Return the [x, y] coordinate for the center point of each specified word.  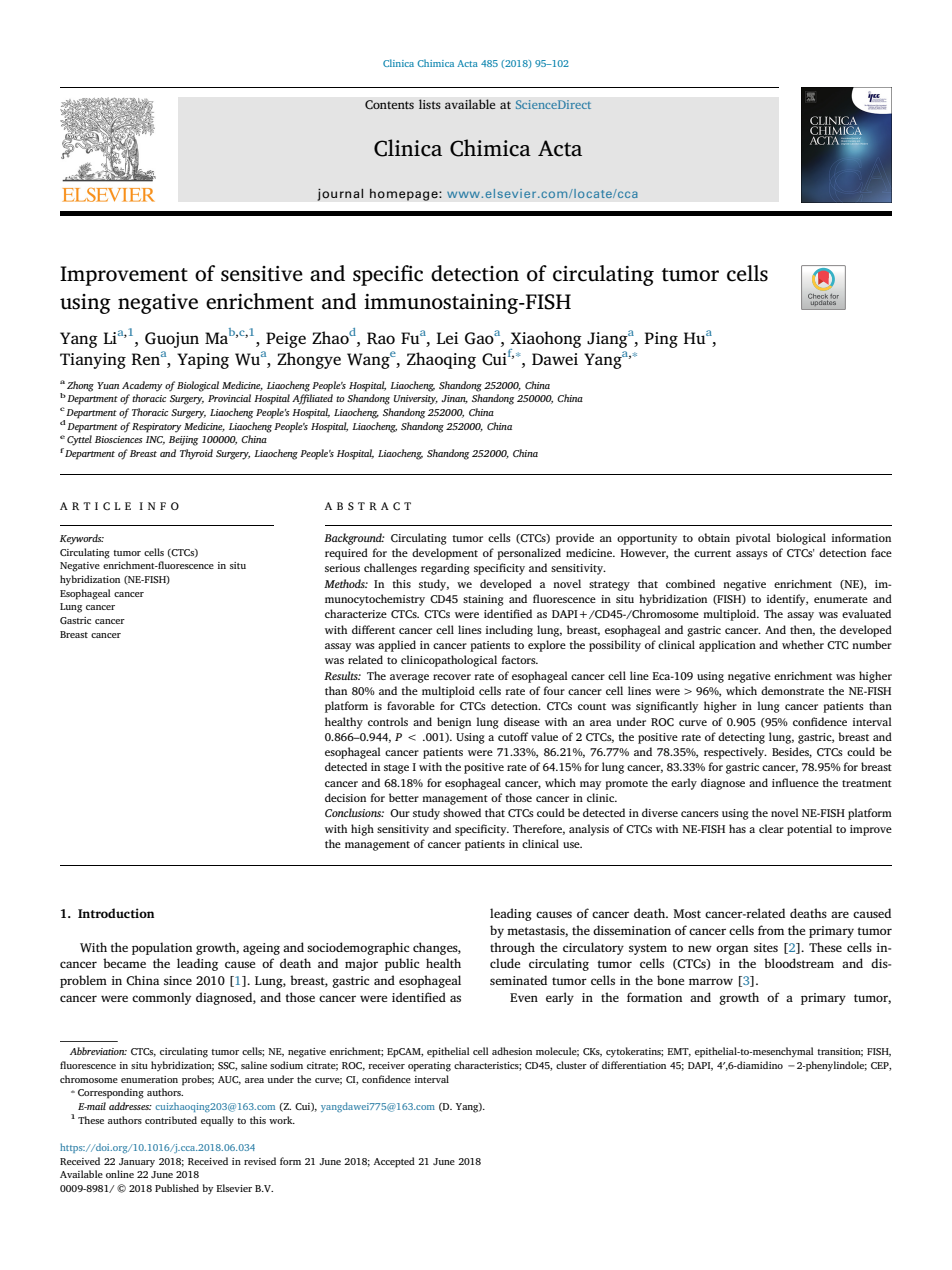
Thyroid [196, 454]
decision [345, 797]
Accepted [394, 1162]
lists [430, 104]
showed [462, 812]
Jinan [454, 399]
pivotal [753, 539]
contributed [171, 1120]
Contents [389, 105]
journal [340, 194]
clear [771, 828]
